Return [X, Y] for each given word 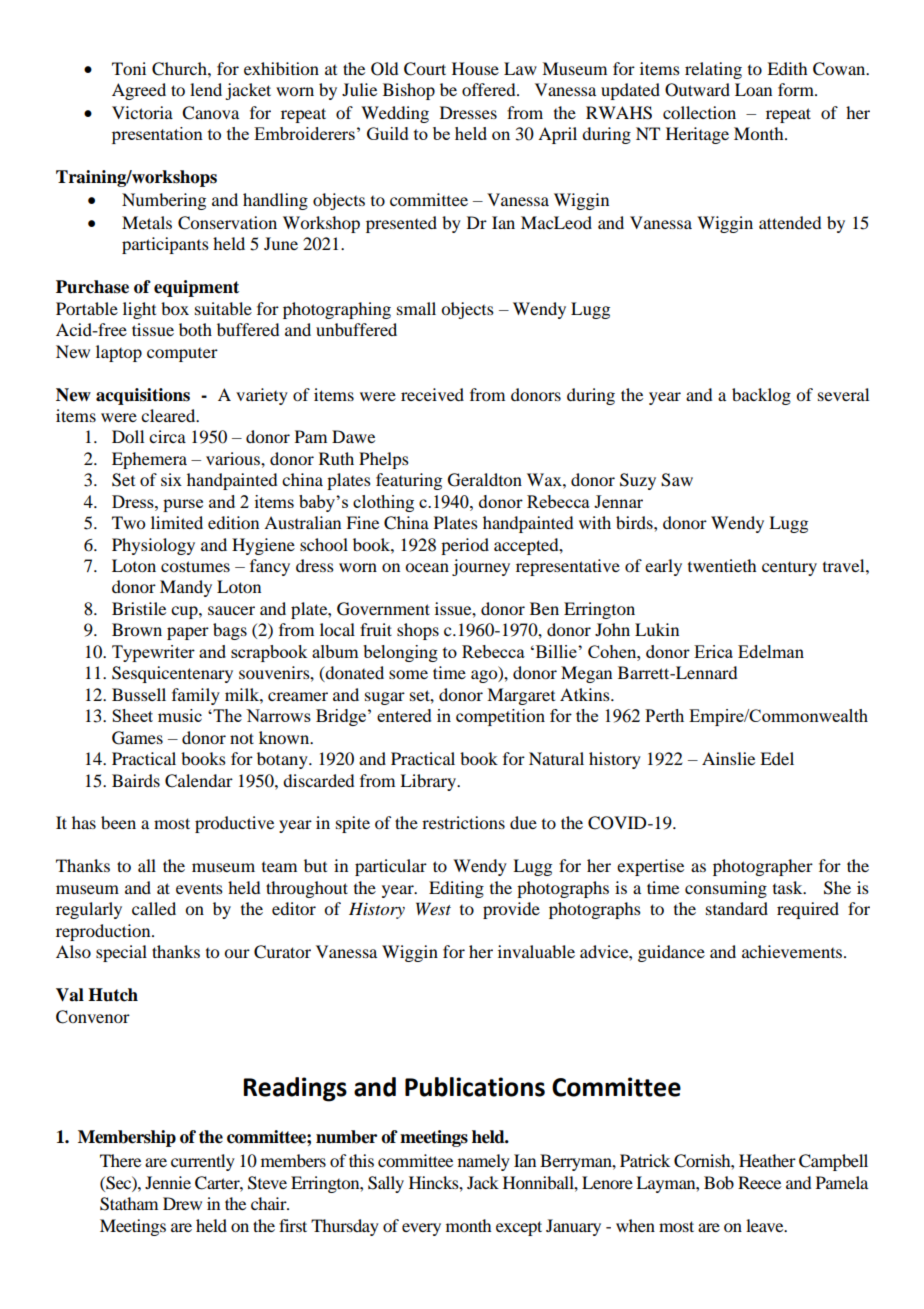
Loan [753, 89]
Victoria [142, 112]
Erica [713, 651]
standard [737, 908]
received [432, 394]
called [154, 908]
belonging [400, 653]
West [433, 908]
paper [188, 633]
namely [484, 1162]
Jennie [168, 1182]
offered [490, 89]
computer [182, 355]
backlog [761, 396]
